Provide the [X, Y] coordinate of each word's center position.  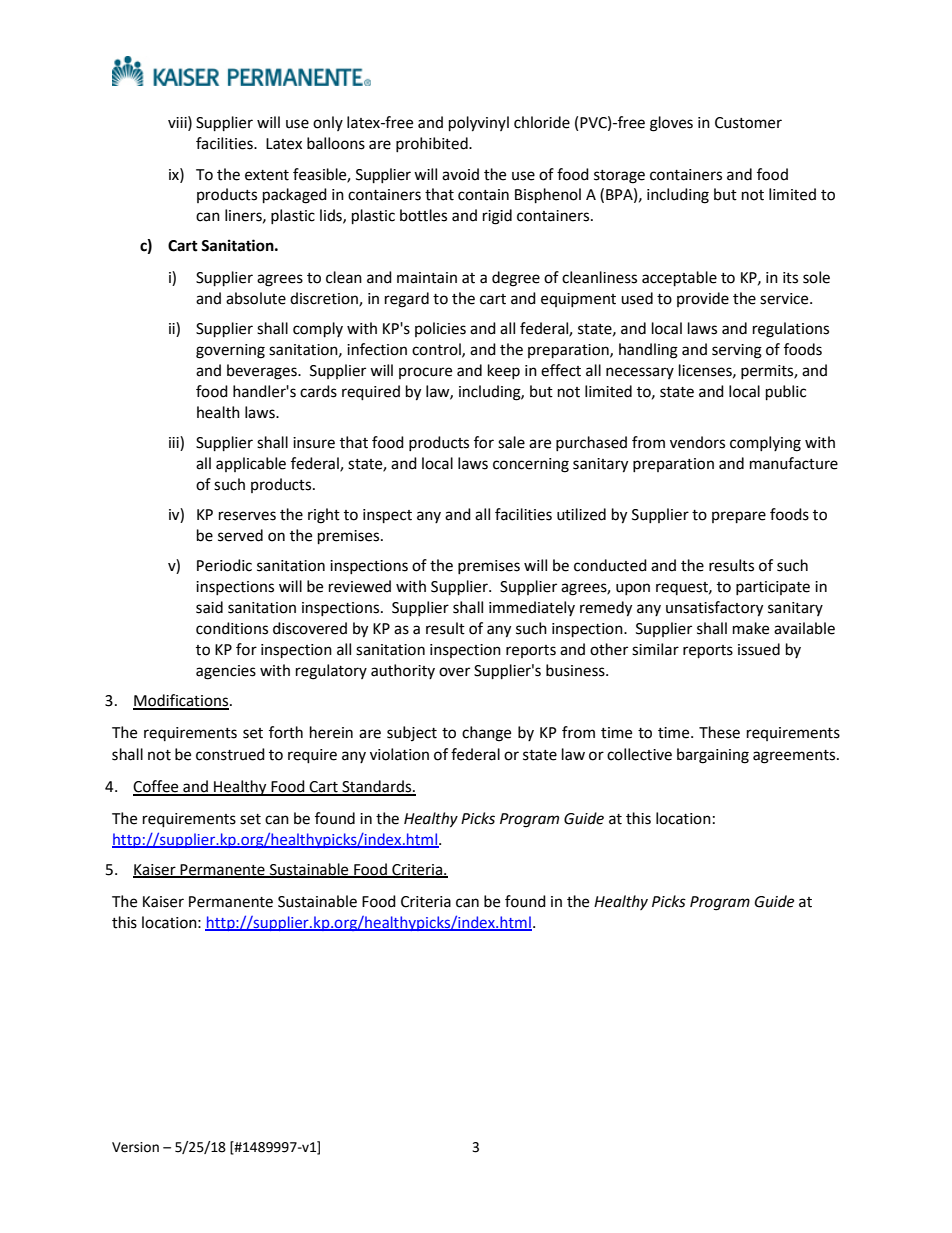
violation [399, 754]
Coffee [157, 787]
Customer [748, 123]
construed [230, 754]
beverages [263, 372]
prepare [739, 517]
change [486, 734]
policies [440, 329]
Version [135, 1147]
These [719, 732]
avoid [460, 174]
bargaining [713, 756]
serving [737, 351]
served [240, 535]
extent [267, 175]
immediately [532, 608]
